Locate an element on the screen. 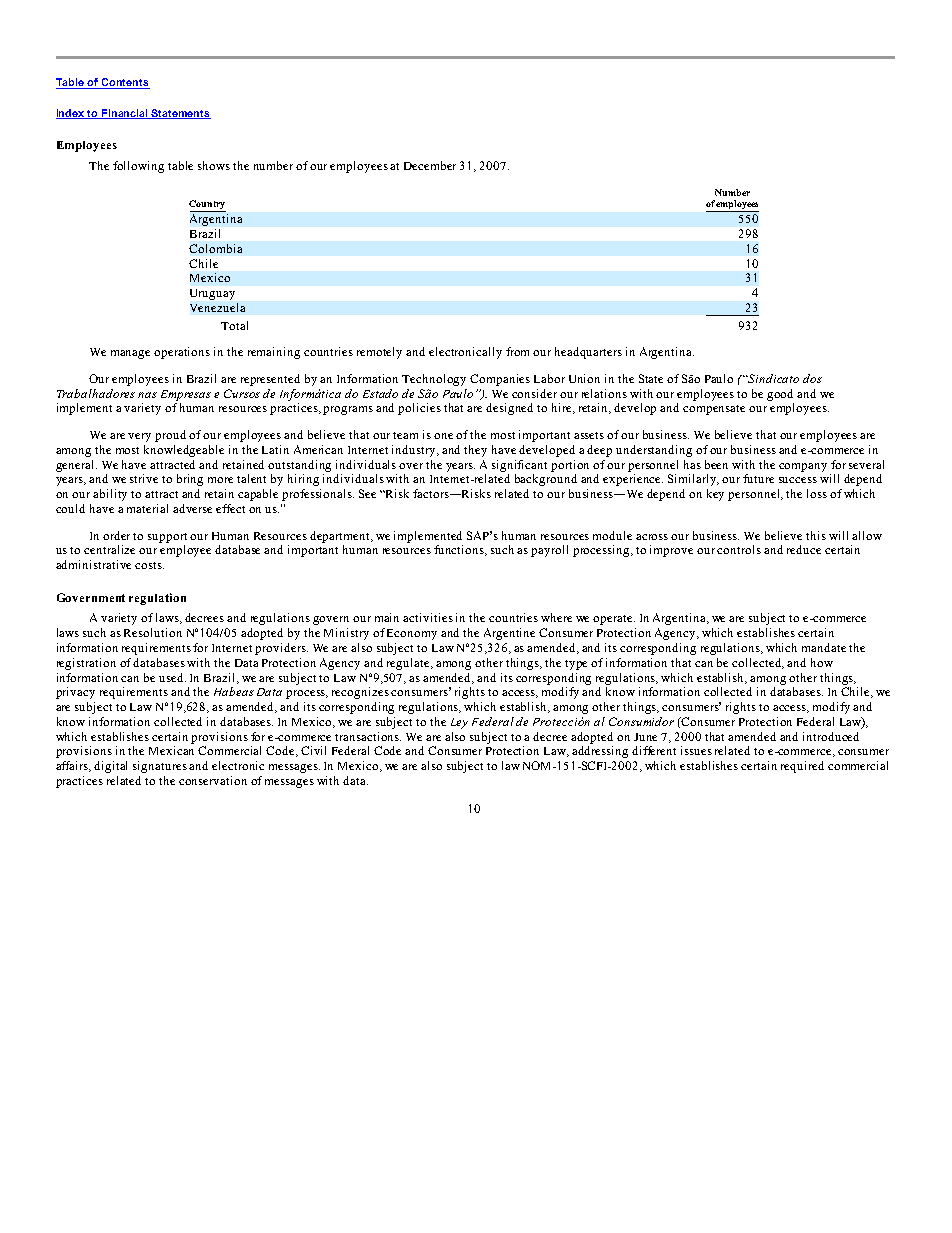 This screenshot has height=1233, width=952. Ley is located at coordinates (459, 723).
